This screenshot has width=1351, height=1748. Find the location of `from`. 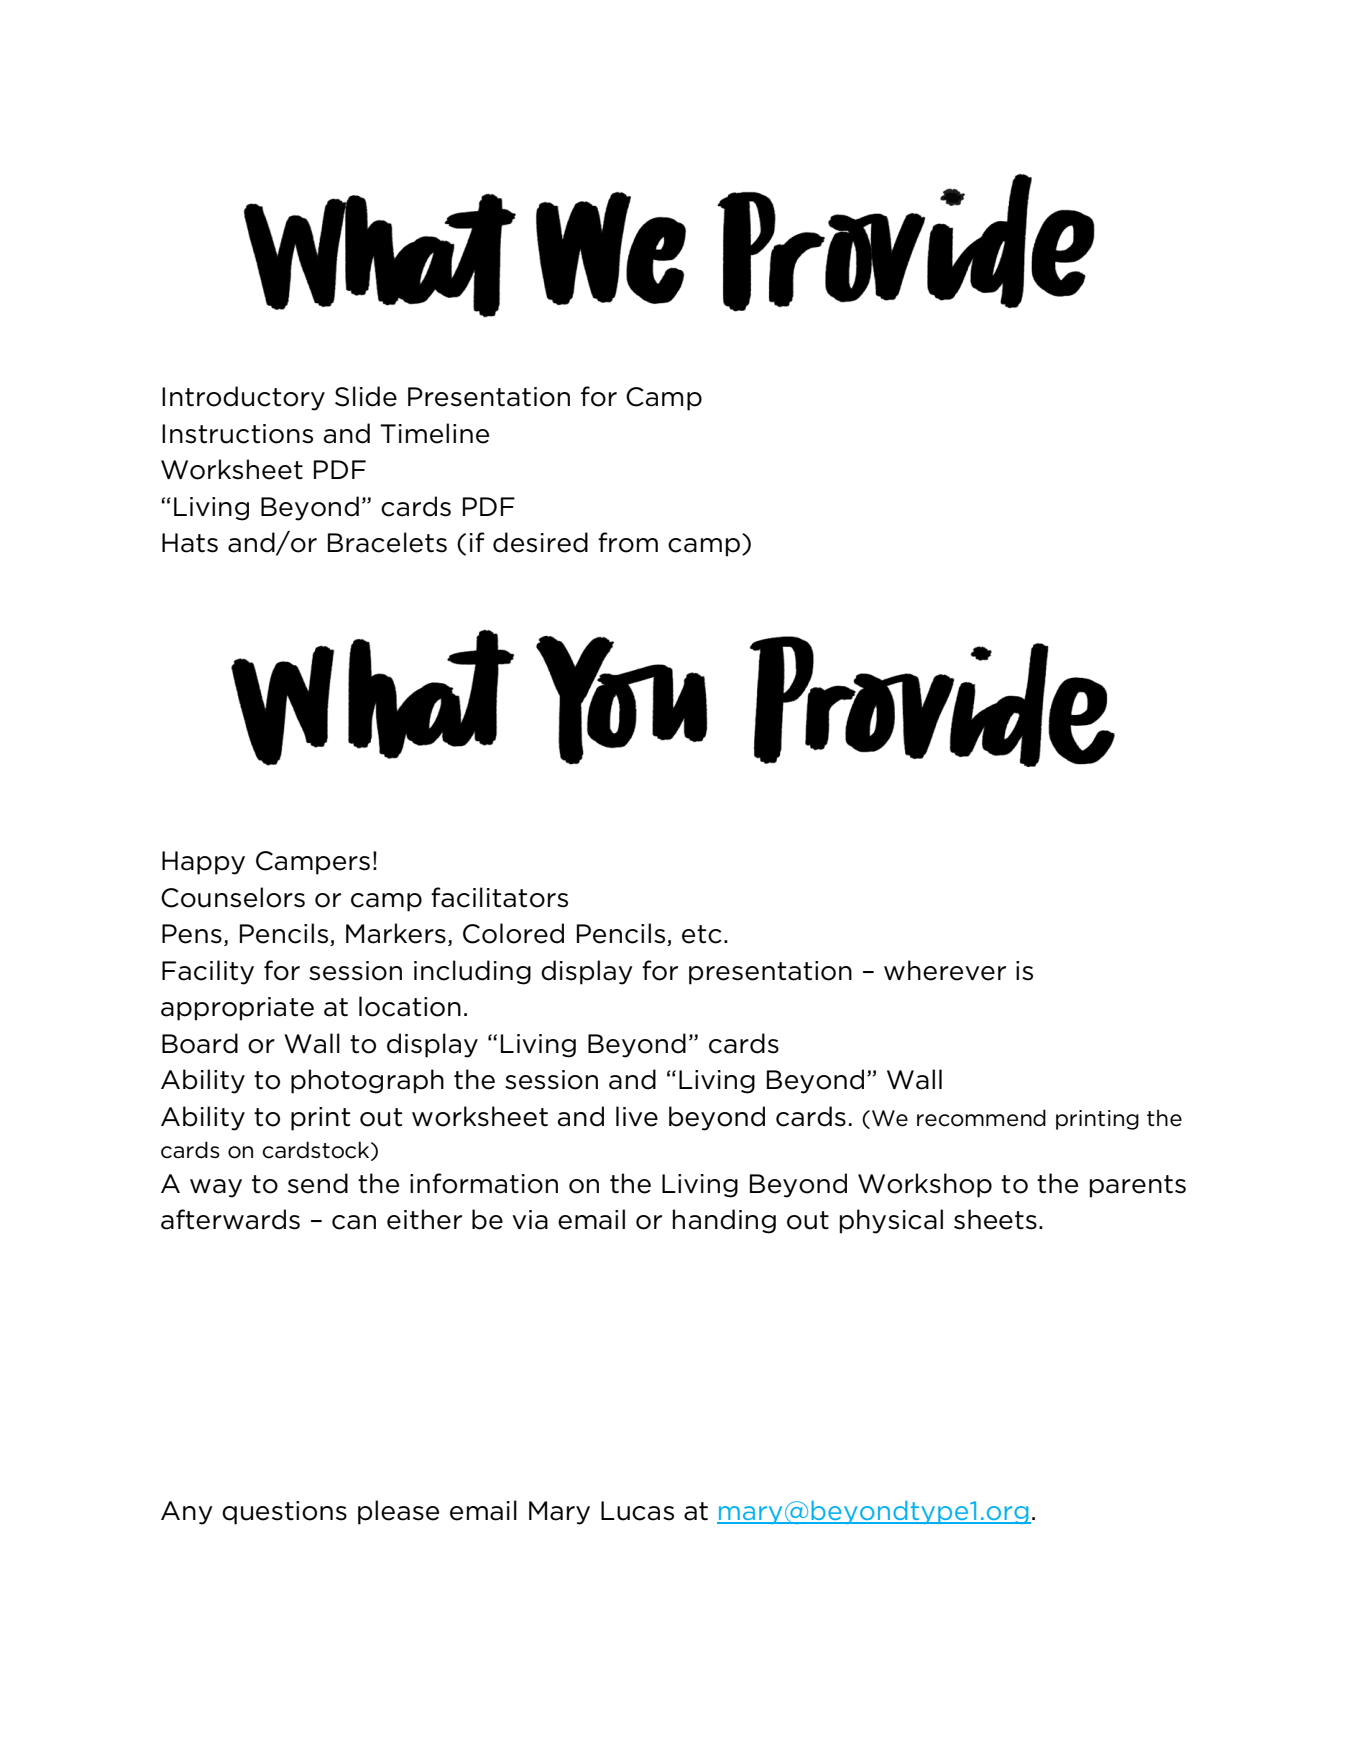

from is located at coordinates (628, 542).
